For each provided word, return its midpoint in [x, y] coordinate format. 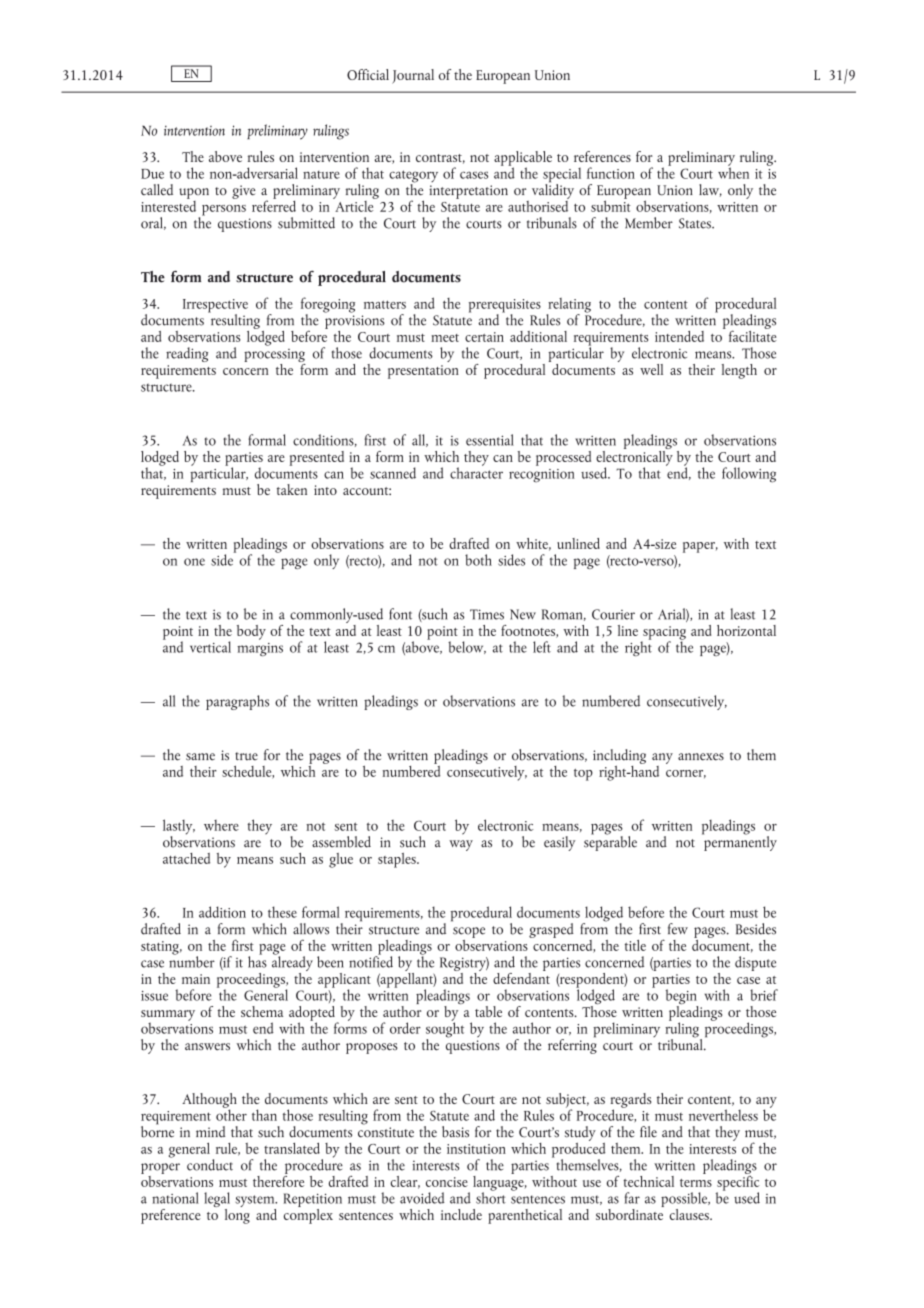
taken [292, 489]
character [476, 472]
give [243, 192]
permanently [739, 842]
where [221, 825]
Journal [413, 76]
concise [447, 1182]
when [733, 172]
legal [217, 1201]
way [461, 845]
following [749, 475]
